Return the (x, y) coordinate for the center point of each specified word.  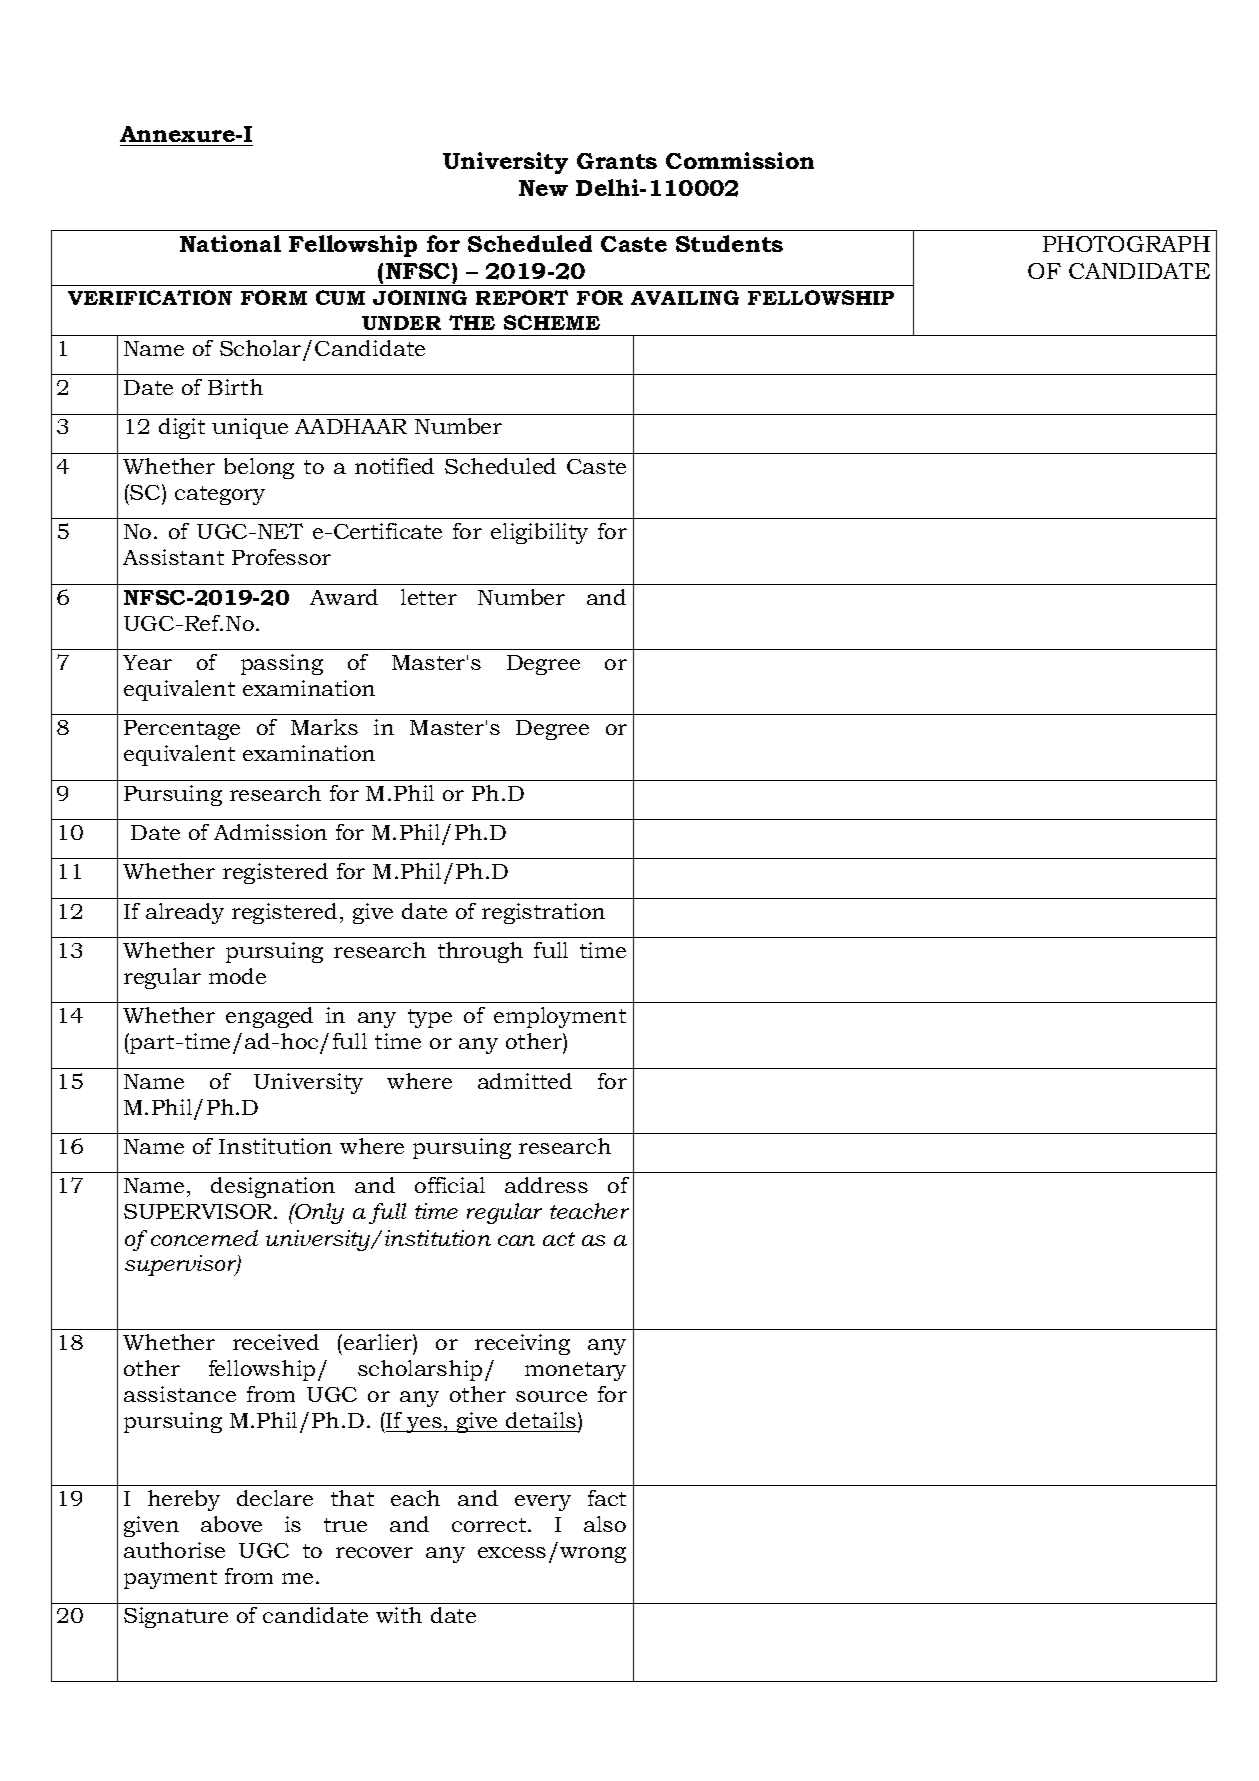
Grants (617, 161)
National (230, 243)
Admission (270, 832)
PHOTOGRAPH (1126, 244)
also (605, 1524)
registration (543, 913)
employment (560, 1017)
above (231, 1524)
